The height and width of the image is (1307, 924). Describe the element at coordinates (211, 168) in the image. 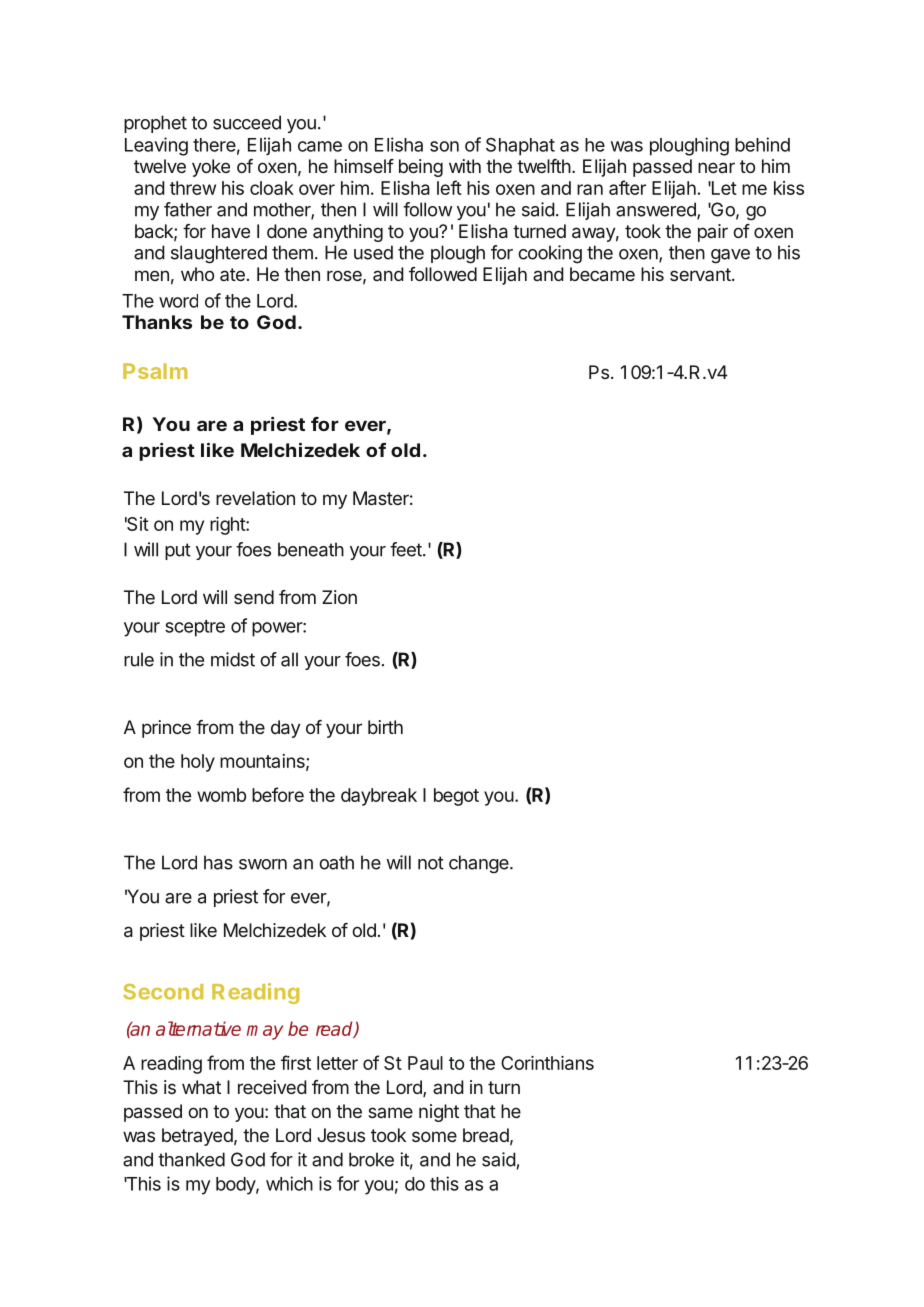

I see `yoke` at that location.
